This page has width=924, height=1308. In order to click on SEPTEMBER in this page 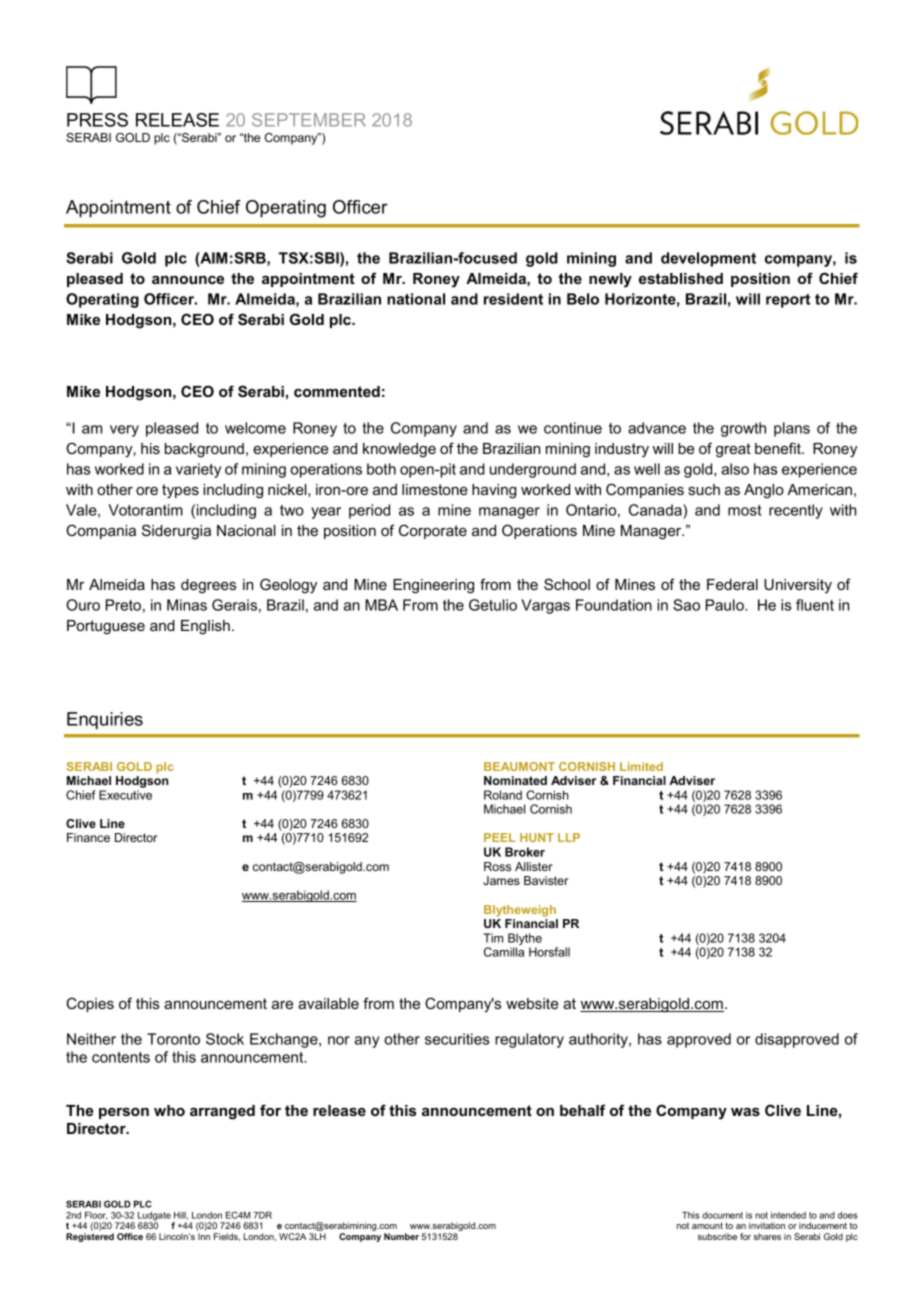, I will do `click(309, 120)`.
